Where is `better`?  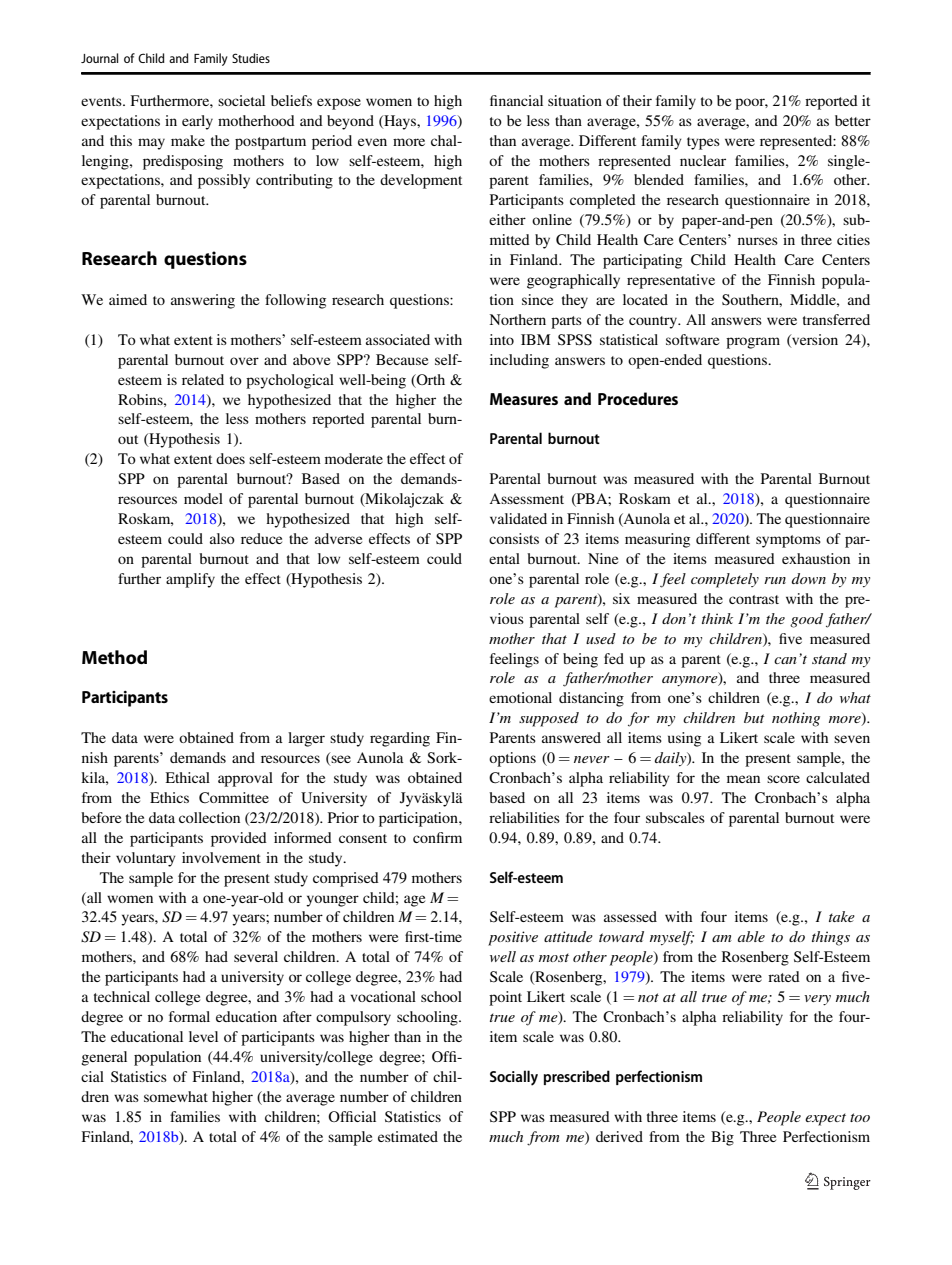 better is located at coordinates (853, 120).
